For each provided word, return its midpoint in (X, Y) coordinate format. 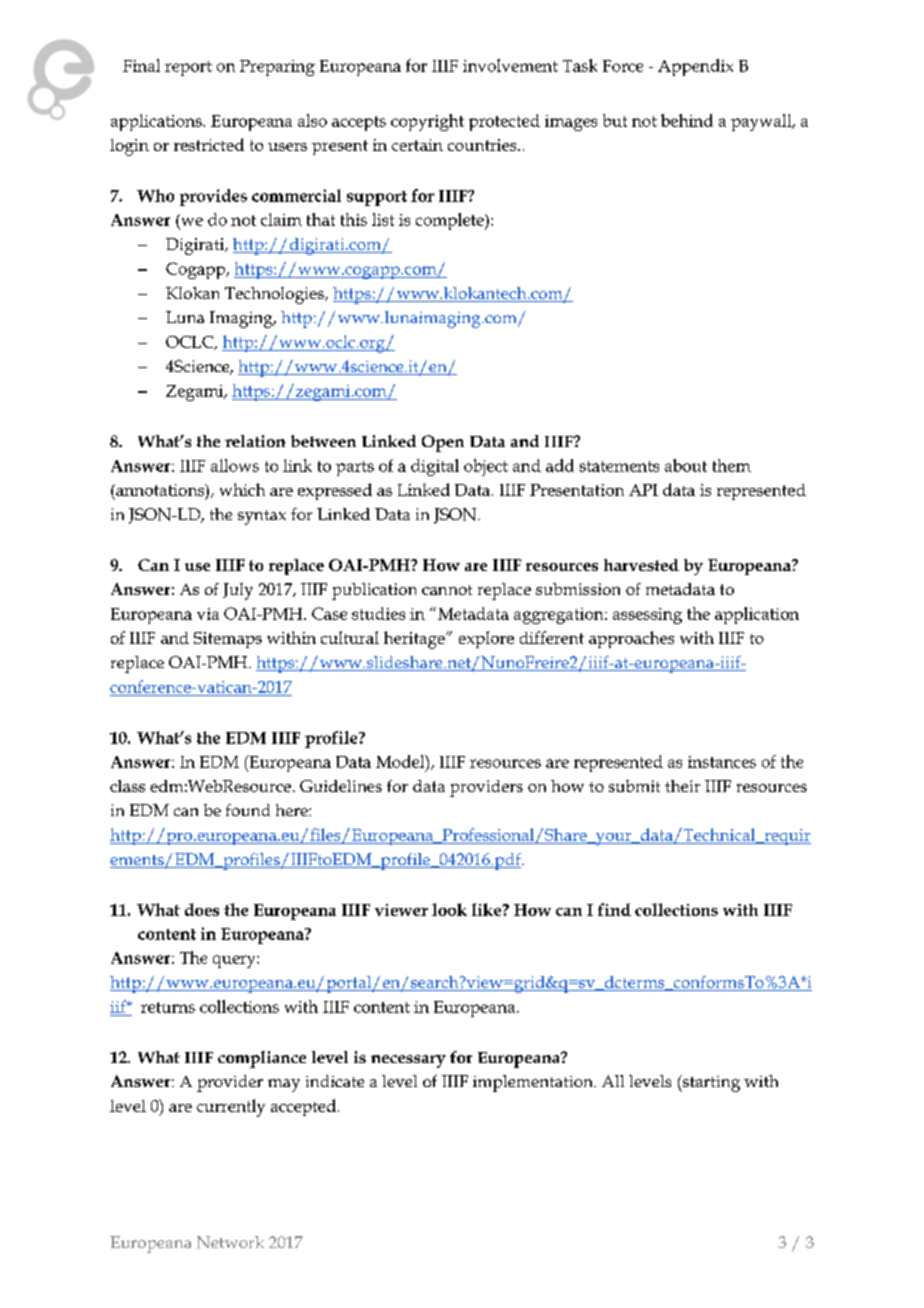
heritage (415, 640)
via (208, 614)
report (188, 68)
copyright (427, 122)
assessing (647, 616)
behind (687, 120)
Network (230, 1242)
